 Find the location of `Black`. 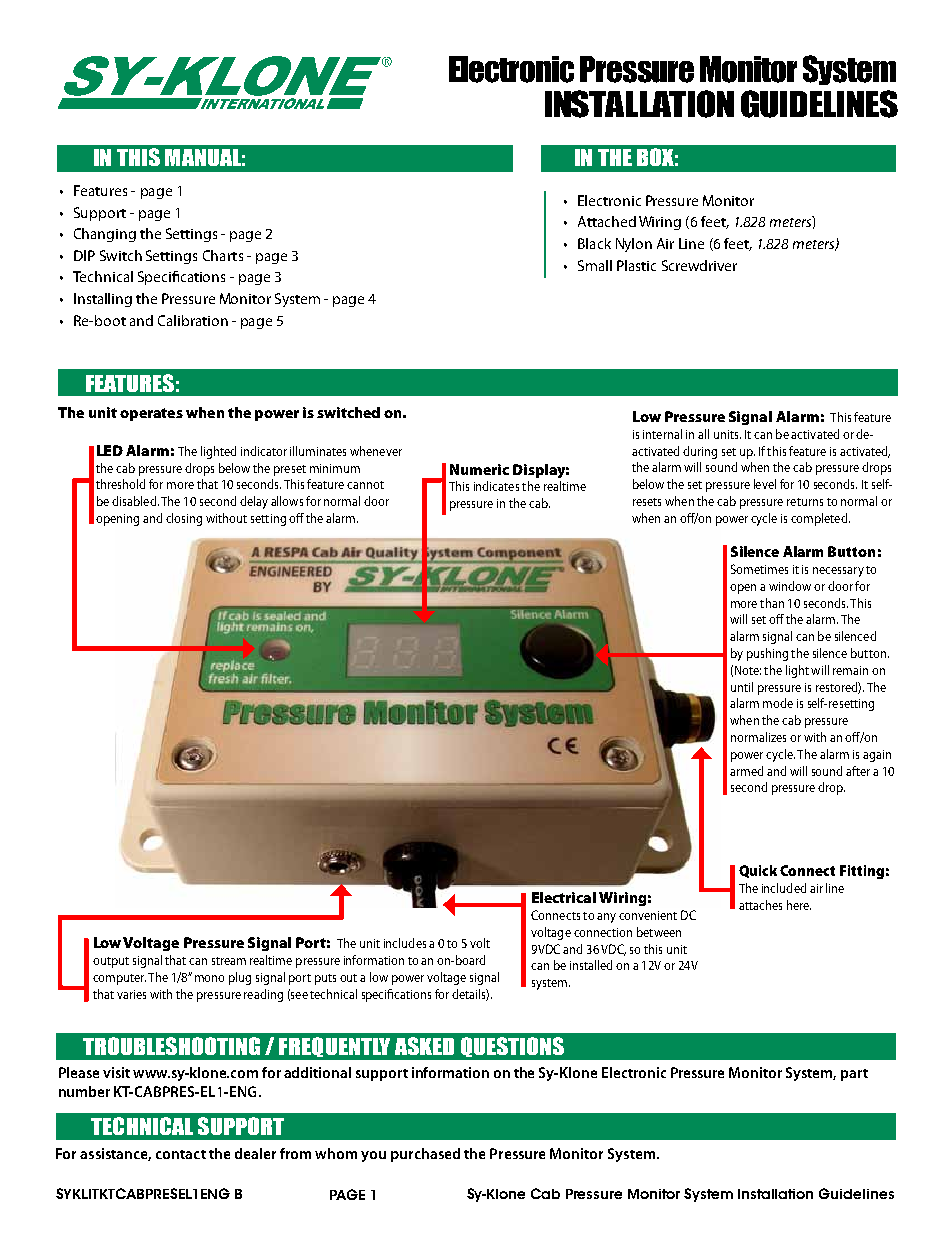

Black is located at coordinates (594, 243).
